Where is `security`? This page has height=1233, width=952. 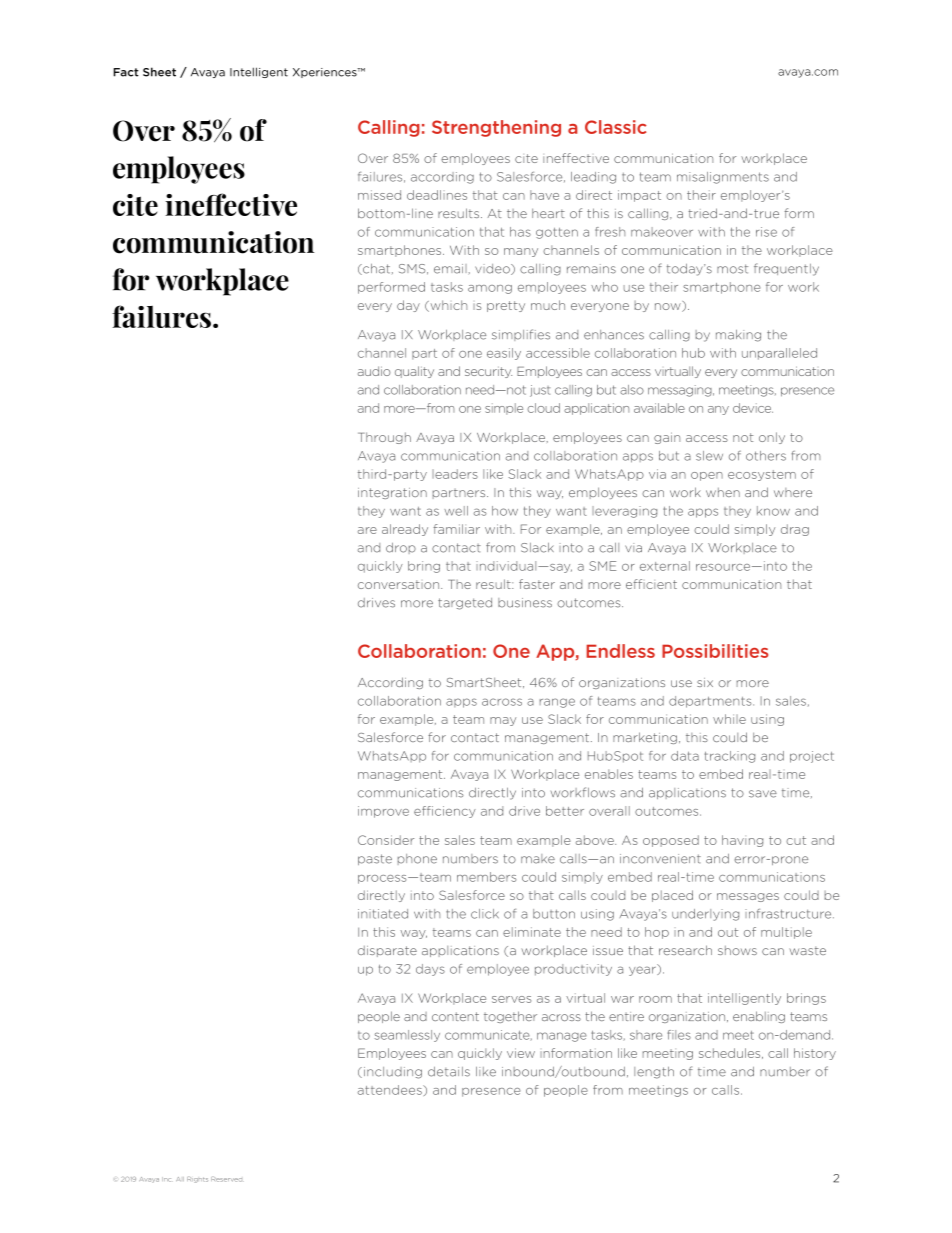
security is located at coordinates (488, 372).
